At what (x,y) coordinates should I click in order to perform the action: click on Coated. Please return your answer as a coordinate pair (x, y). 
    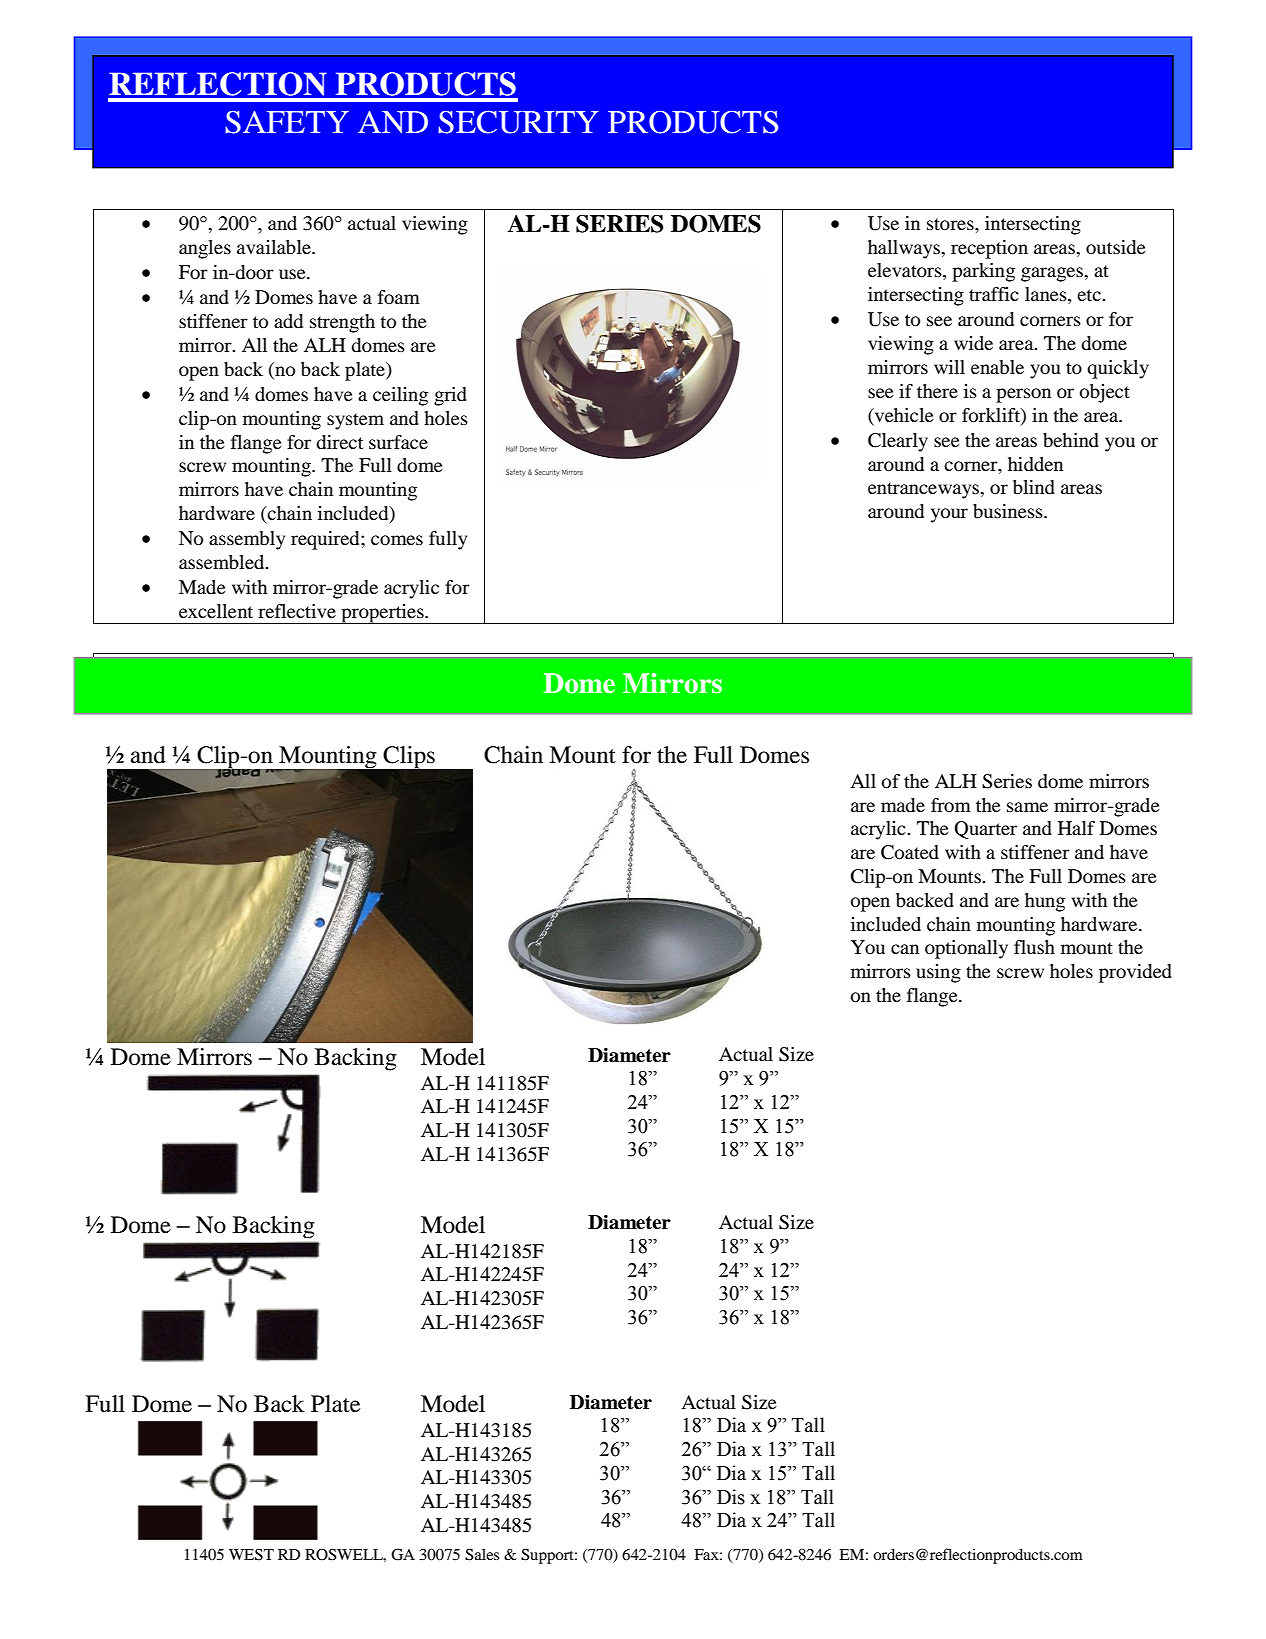
    Looking at the image, I should click on (910, 852).
